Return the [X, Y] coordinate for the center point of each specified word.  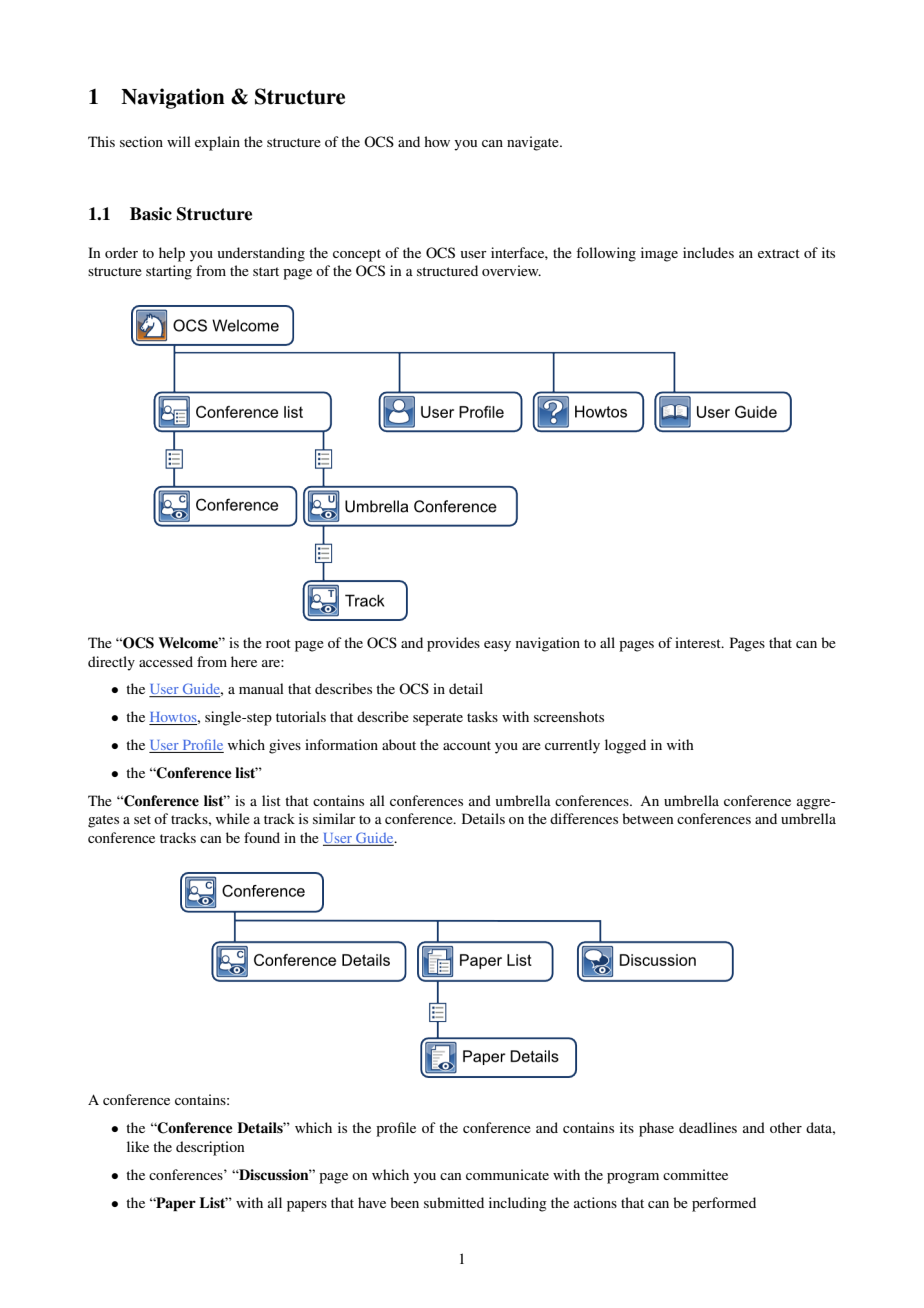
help [172, 254]
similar [334, 818]
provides [453, 644]
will [179, 141]
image [659, 254]
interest [699, 642]
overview [511, 270]
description [210, 1148]
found [262, 837]
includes [708, 252]
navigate [534, 143]
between [647, 818]
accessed [166, 661]
